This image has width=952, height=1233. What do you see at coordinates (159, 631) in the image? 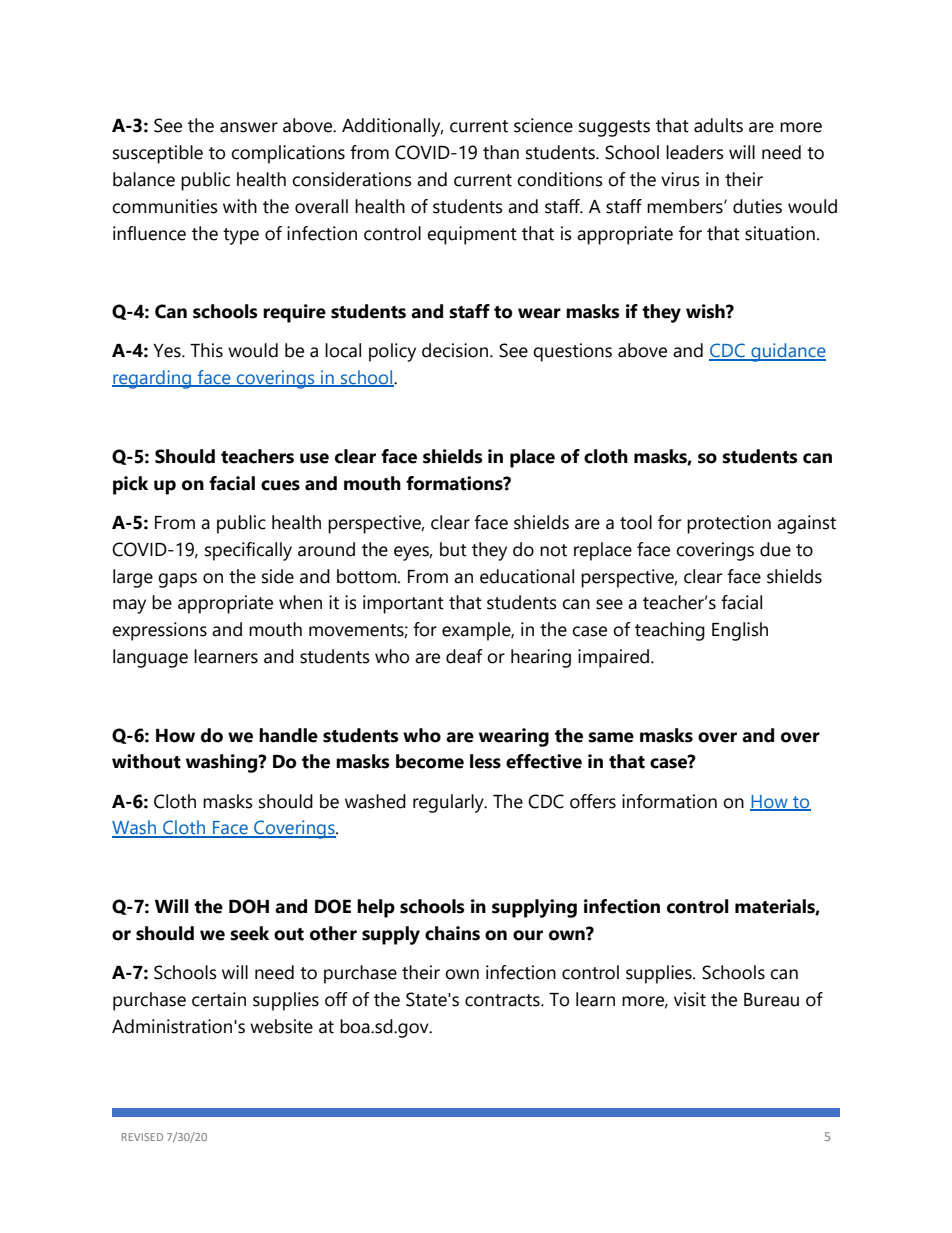
I see `expressions` at bounding box center [159, 631].
